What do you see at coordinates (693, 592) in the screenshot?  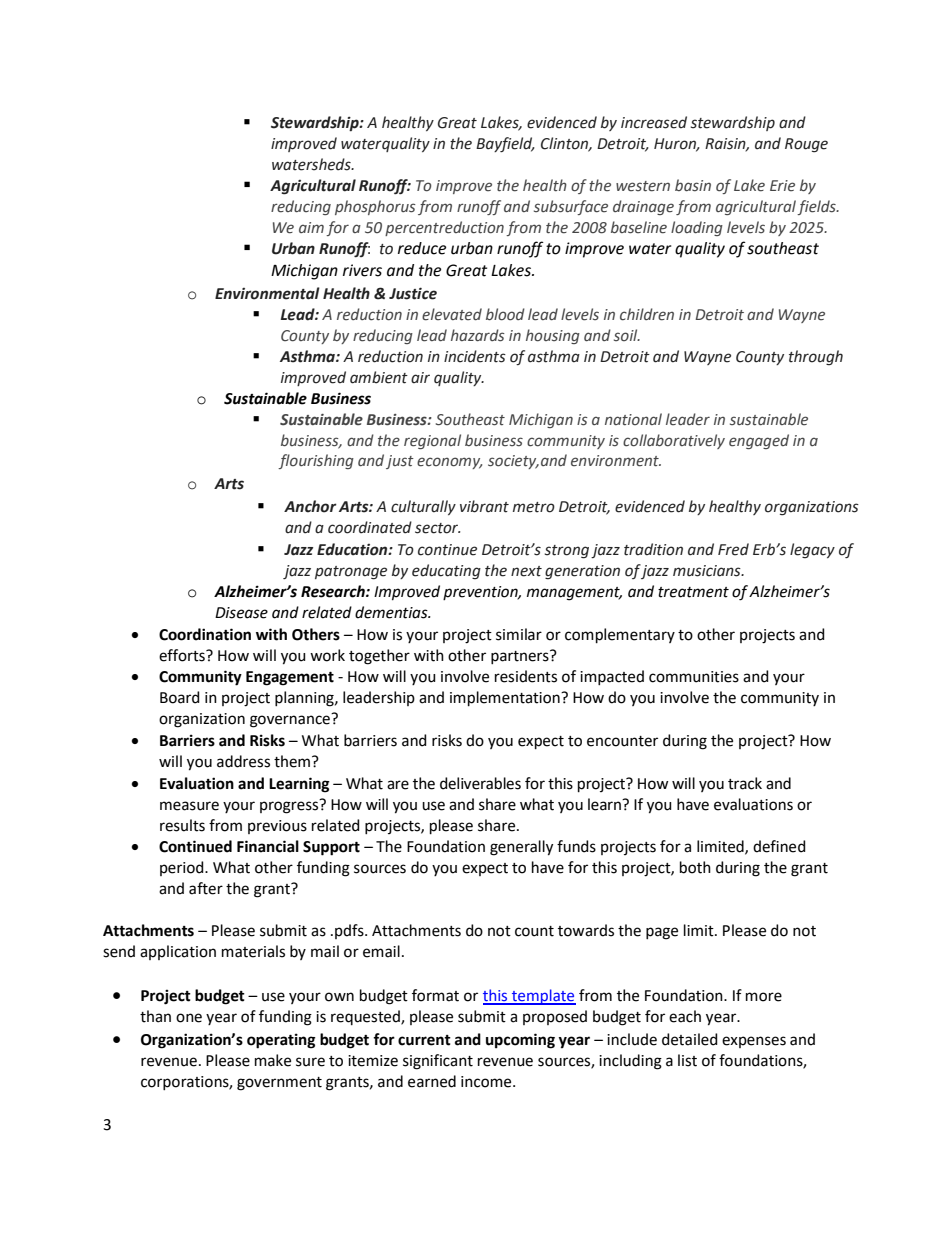 I see `treatment` at bounding box center [693, 592].
